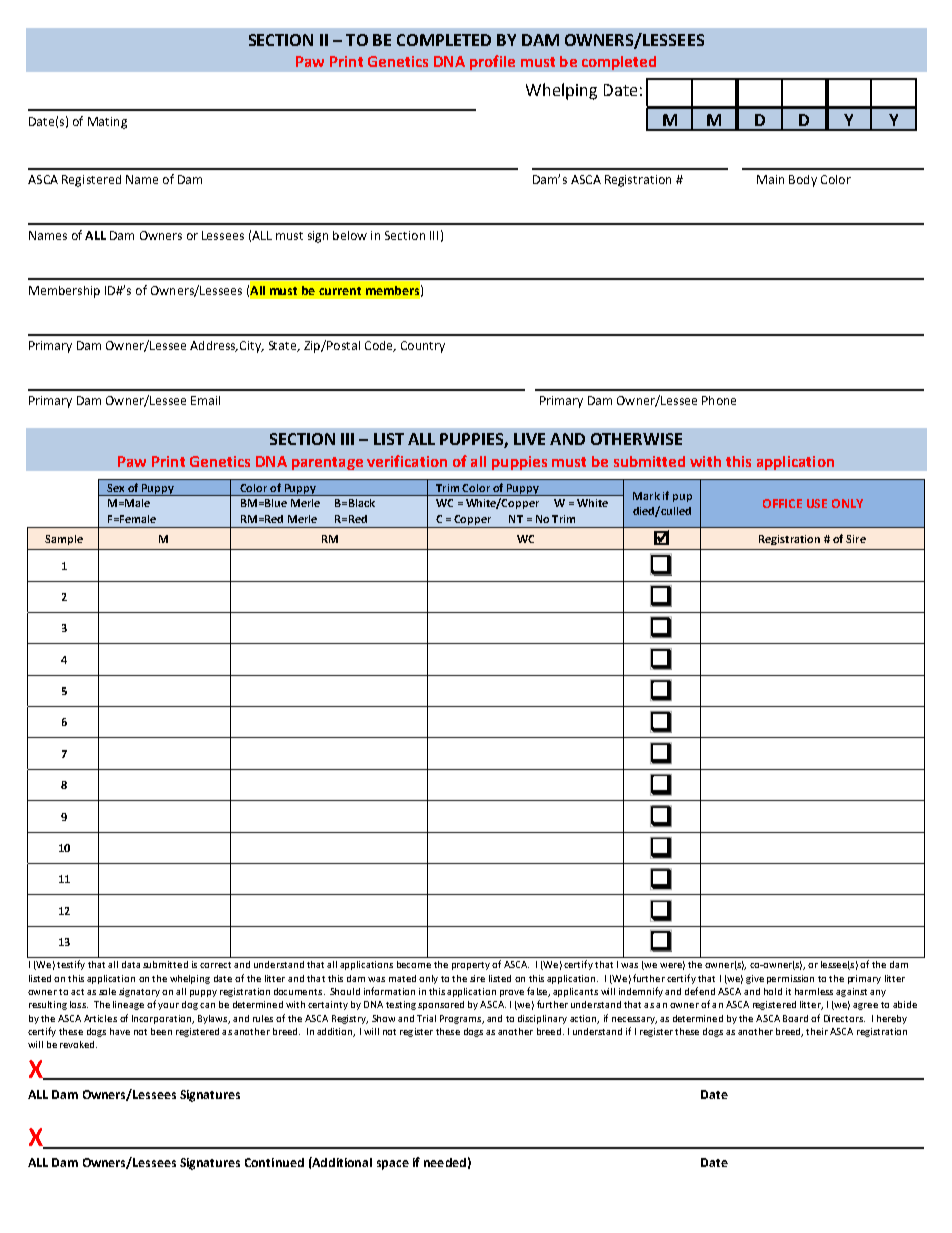  Describe the element at coordinates (492, 62) in the screenshot. I see `profile` at that location.
